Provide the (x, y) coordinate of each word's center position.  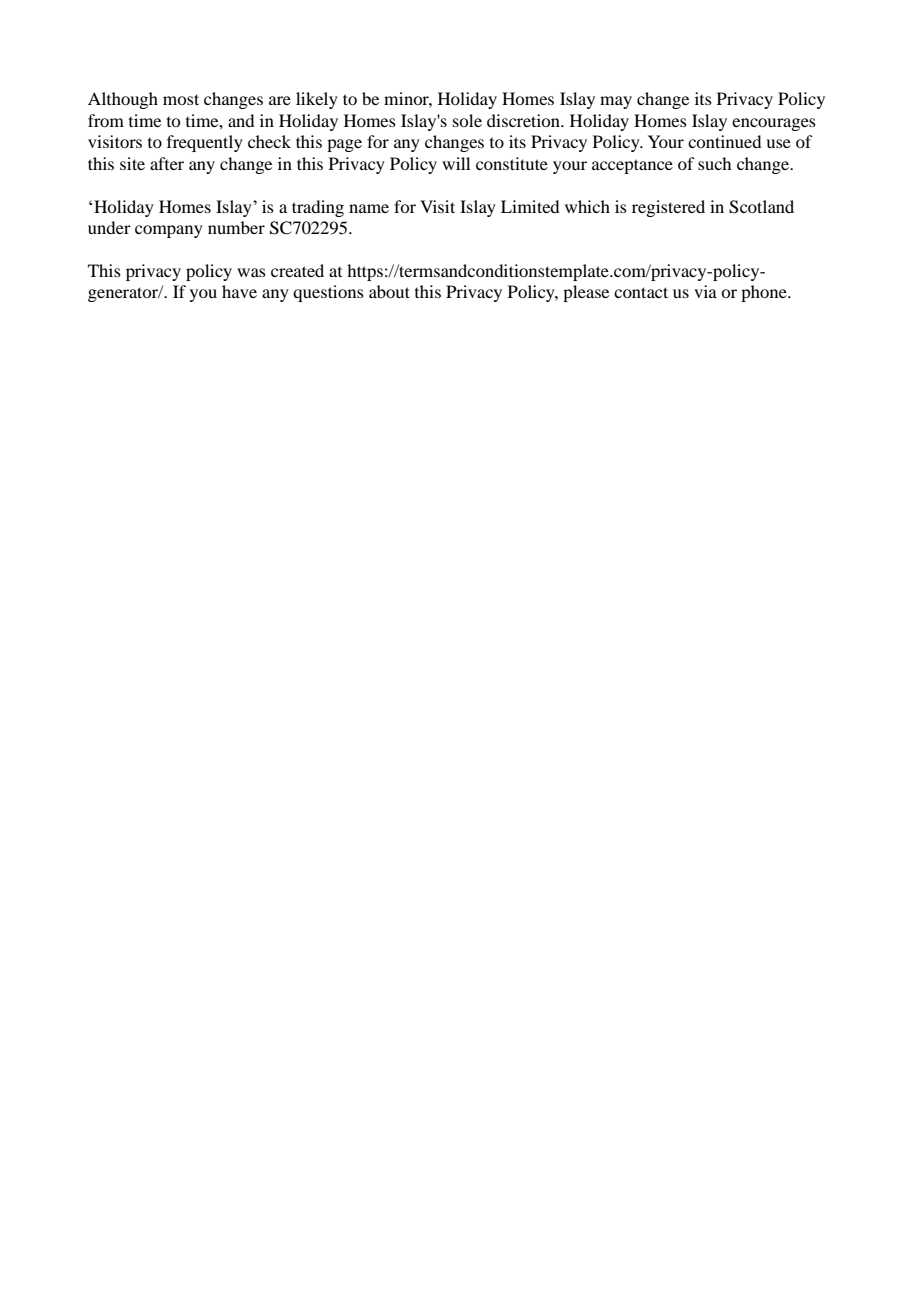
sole (467, 120)
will (456, 163)
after (167, 163)
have (239, 291)
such (714, 163)
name (369, 208)
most (181, 99)
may (616, 102)
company (169, 231)
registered (668, 208)
